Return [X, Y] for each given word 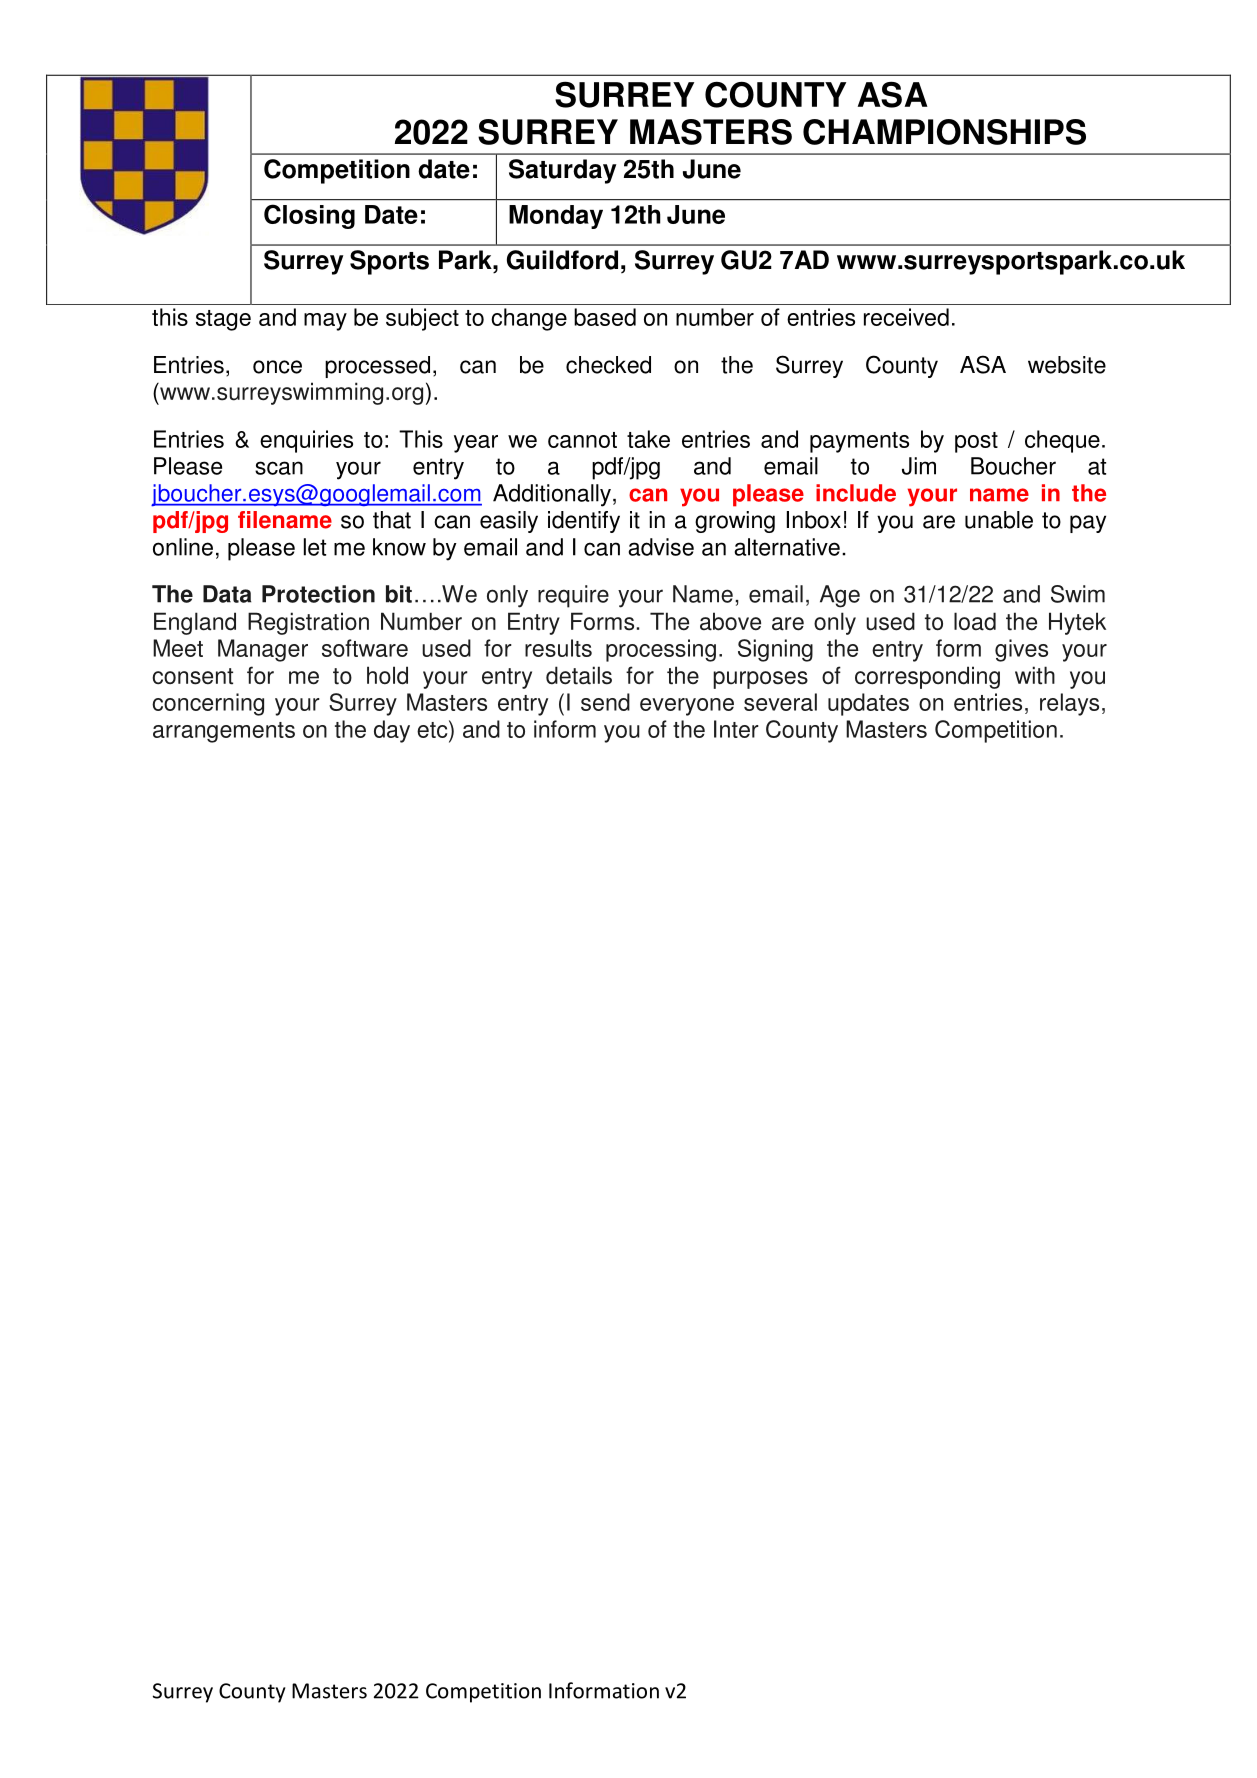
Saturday [562, 171]
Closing [309, 216]
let [315, 547]
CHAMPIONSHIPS [944, 132]
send [605, 702]
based [605, 317]
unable [999, 520]
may [325, 322]
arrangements [224, 732]
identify [584, 522]
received [906, 317]
